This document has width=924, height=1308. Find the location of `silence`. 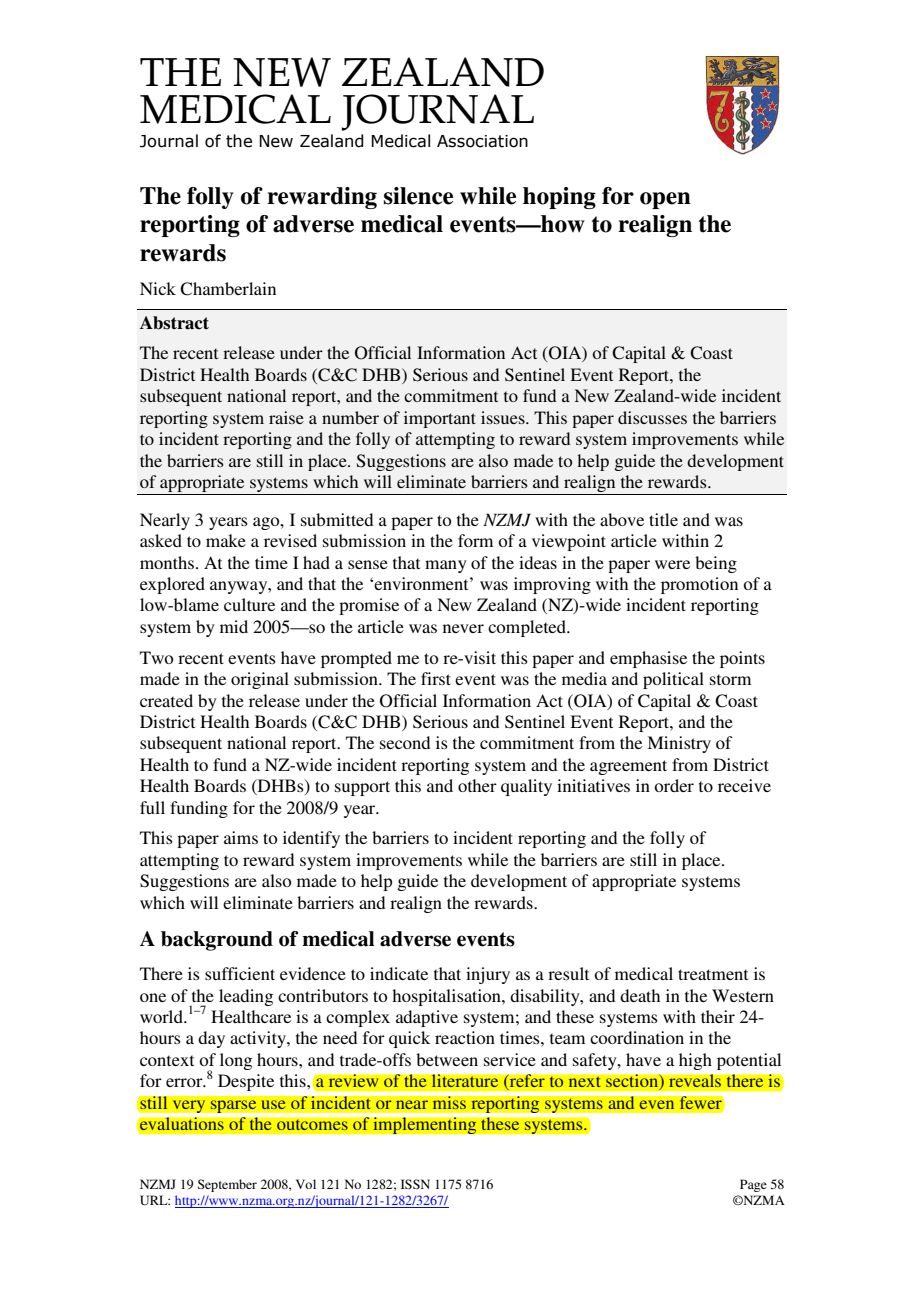

silence is located at coordinates (418, 196).
